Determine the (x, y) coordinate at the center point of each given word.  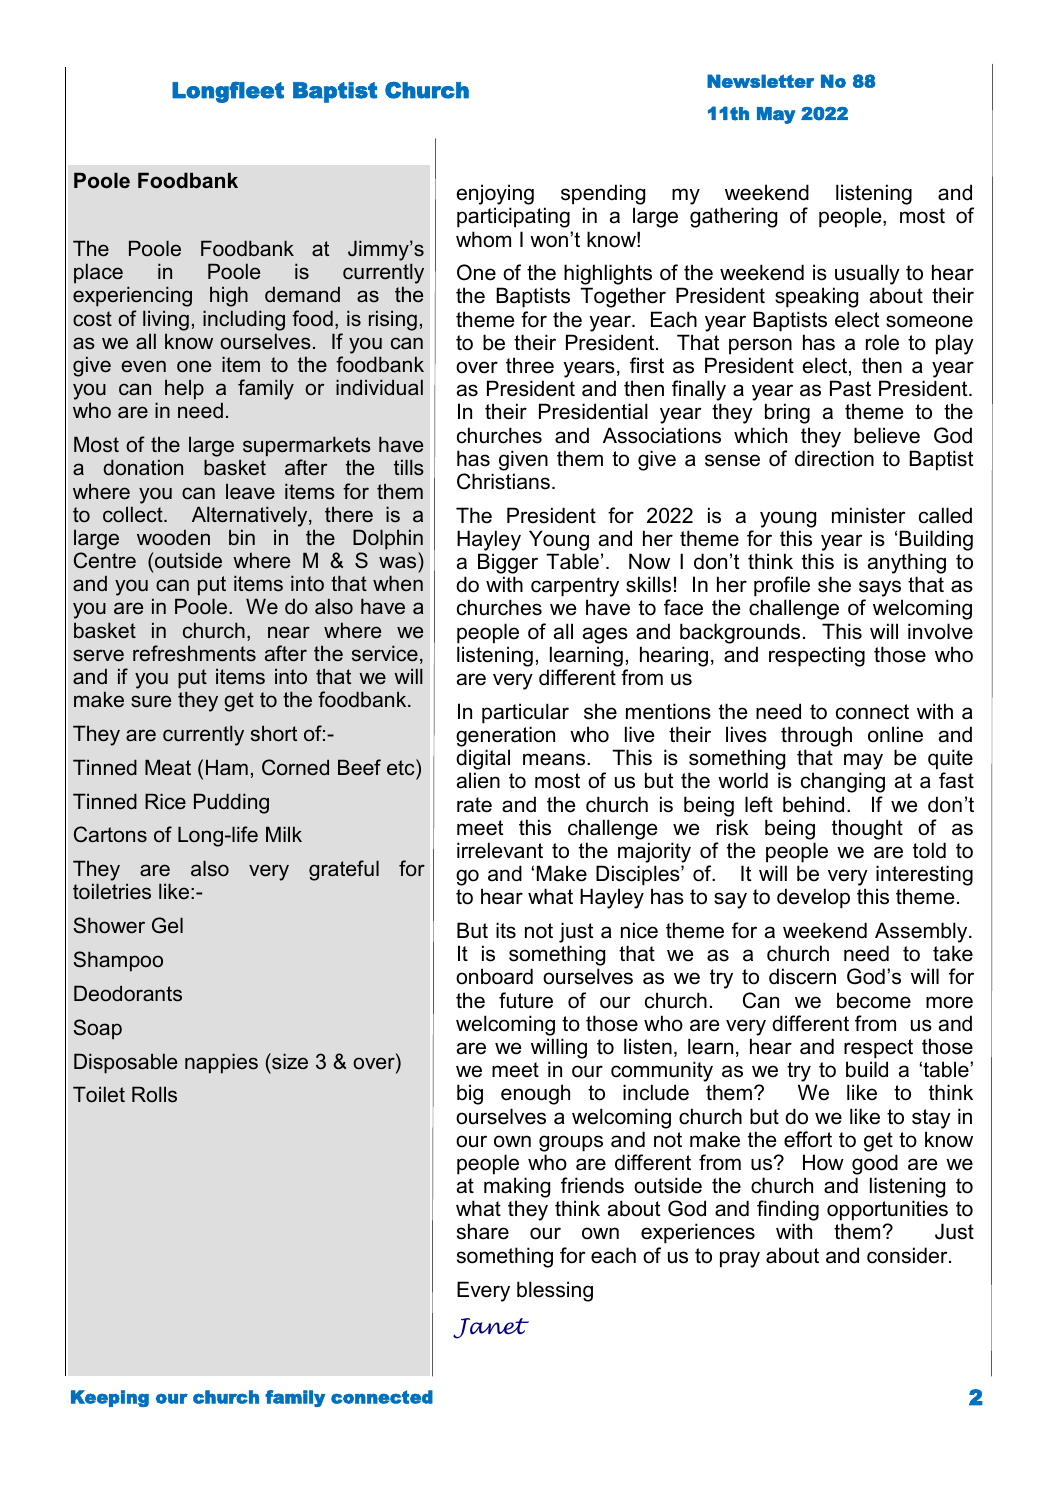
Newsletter (760, 81)
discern (802, 976)
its (506, 930)
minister (869, 515)
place (98, 273)
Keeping (110, 1398)
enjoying (495, 196)
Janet (491, 1328)
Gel (167, 925)
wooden (173, 537)
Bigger (508, 563)
